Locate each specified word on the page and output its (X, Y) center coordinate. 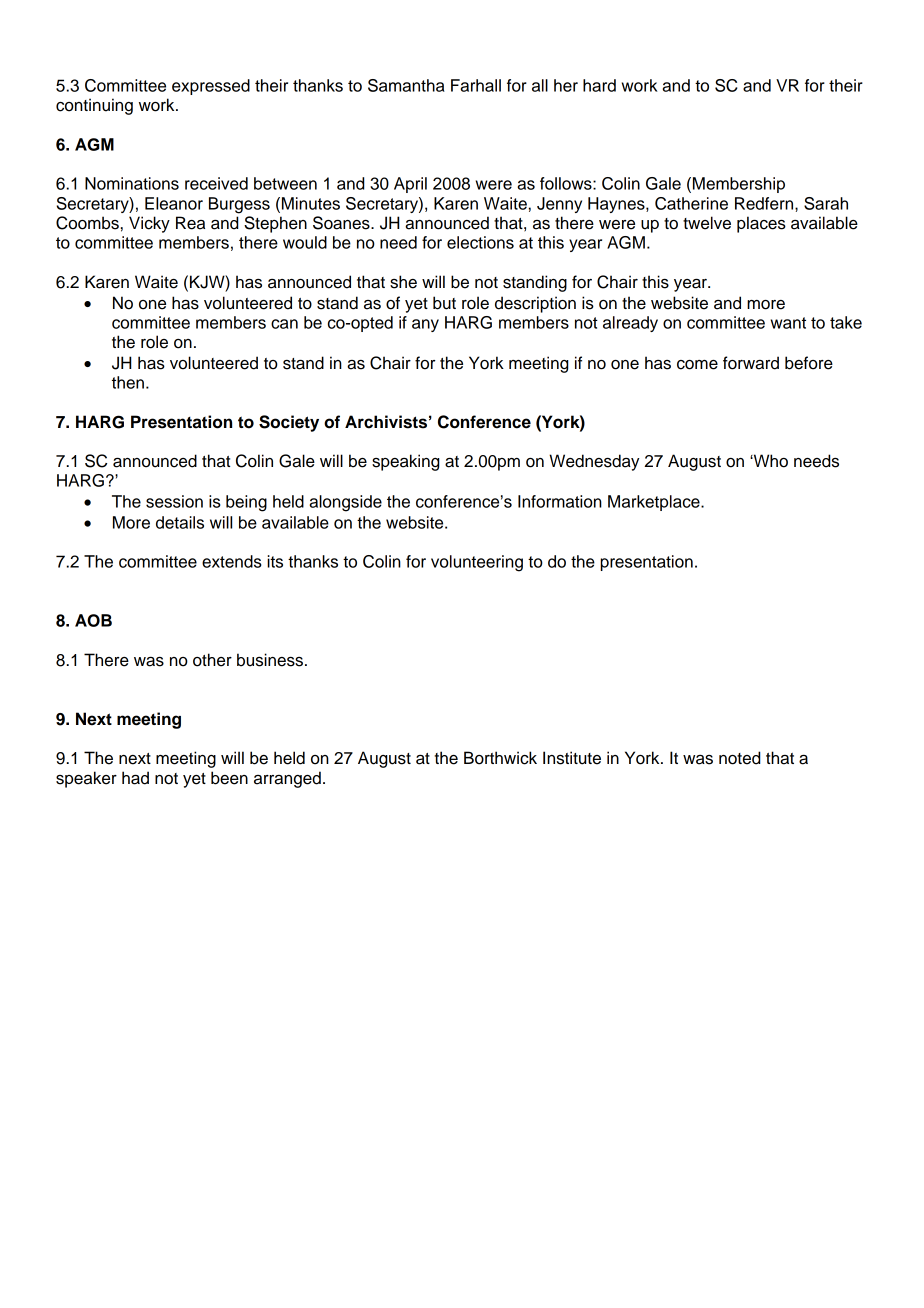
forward (751, 363)
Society (289, 423)
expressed (211, 87)
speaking (405, 462)
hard (599, 85)
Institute (572, 758)
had (135, 778)
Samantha (406, 85)
